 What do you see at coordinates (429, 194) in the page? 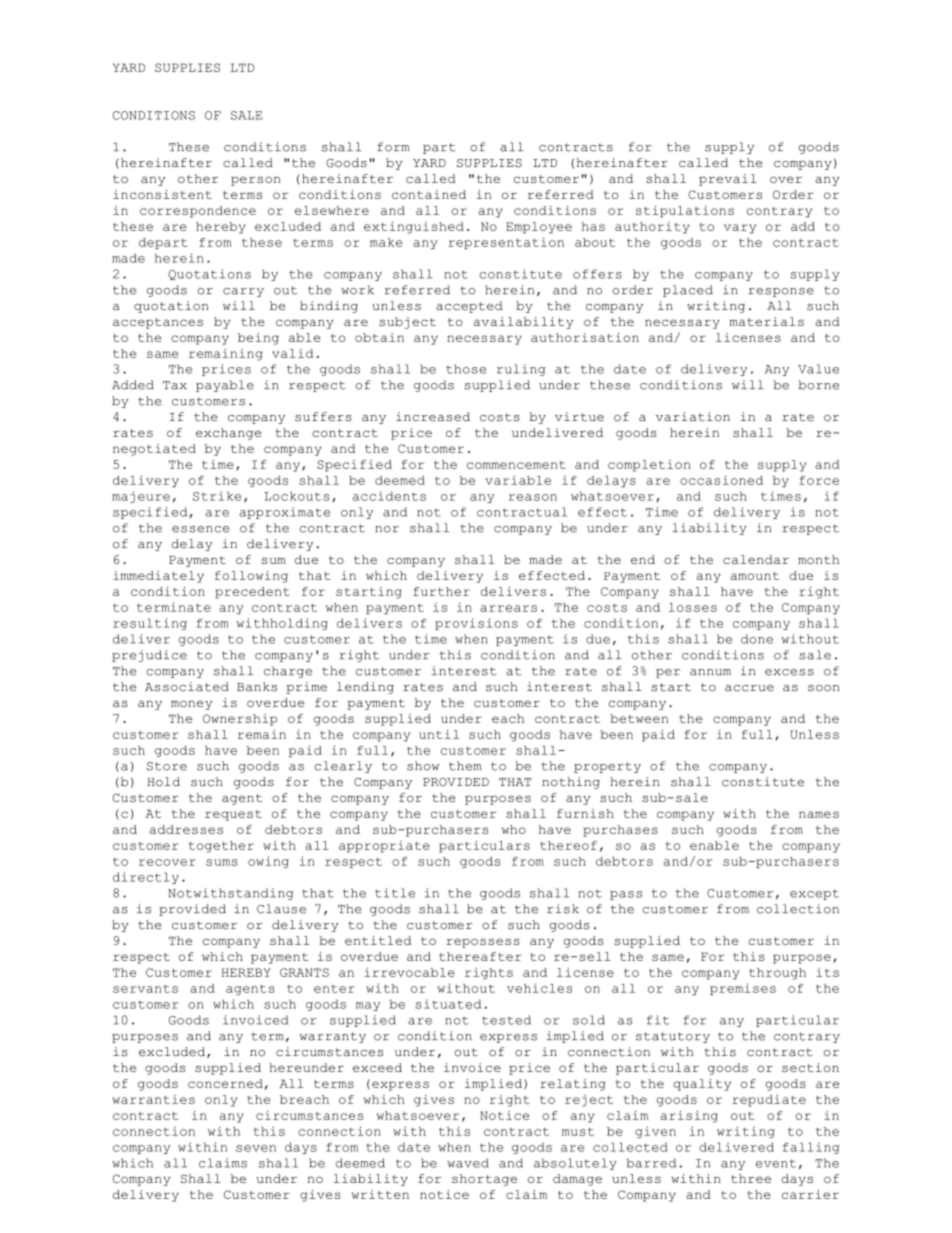
I see `contained` at bounding box center [429, 194].
